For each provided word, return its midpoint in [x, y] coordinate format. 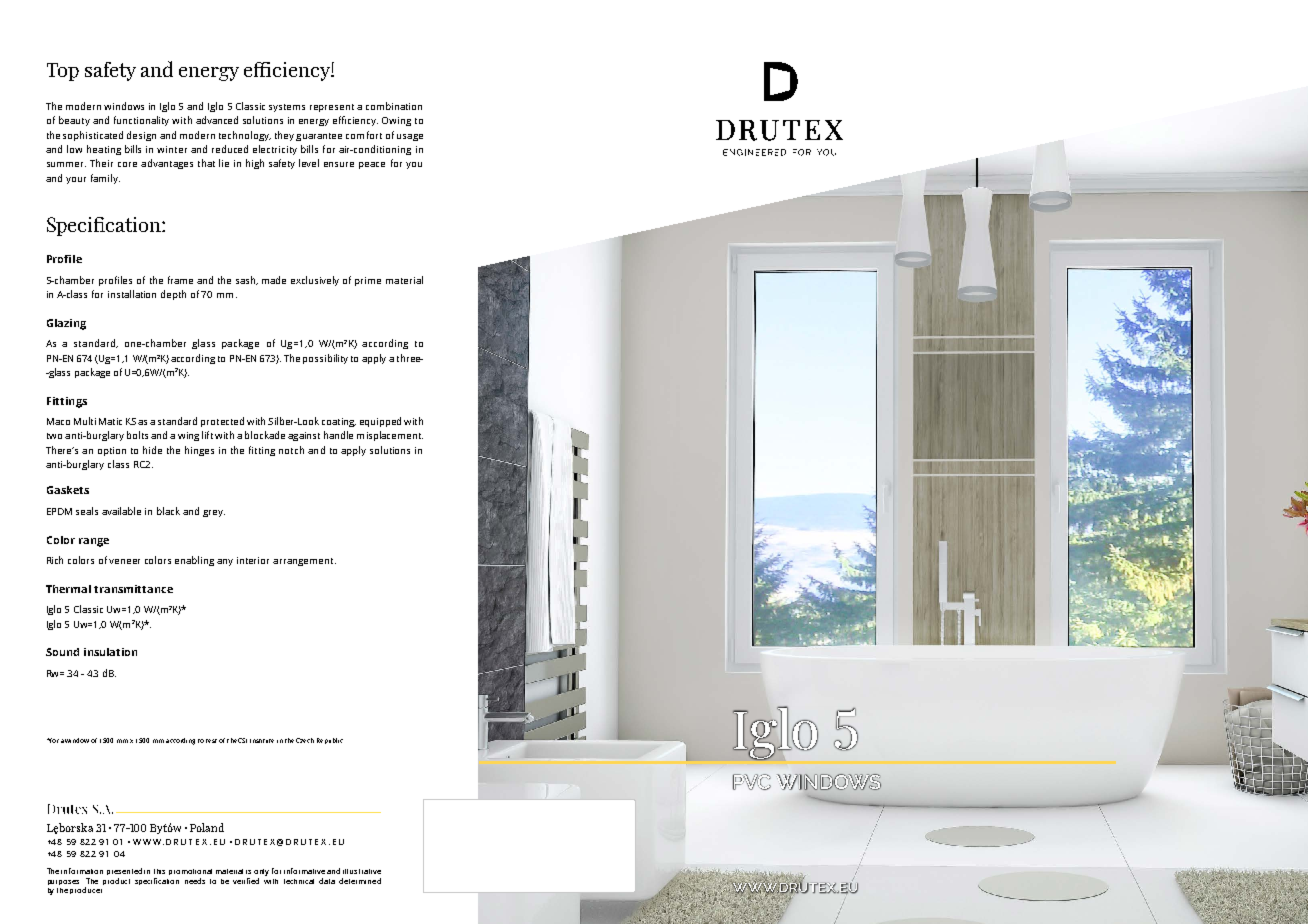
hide [152, 450]
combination [394, 106]
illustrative [362, 871]
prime [368, 281]
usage [410, 137]
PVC [752, 782]
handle [338, 435]
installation [132, 294]
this [159, 871]
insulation [110, 652]
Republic [330, 741]
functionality [141, 121]
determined [360, 881]
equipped [380, 422]
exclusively [315, 281]
